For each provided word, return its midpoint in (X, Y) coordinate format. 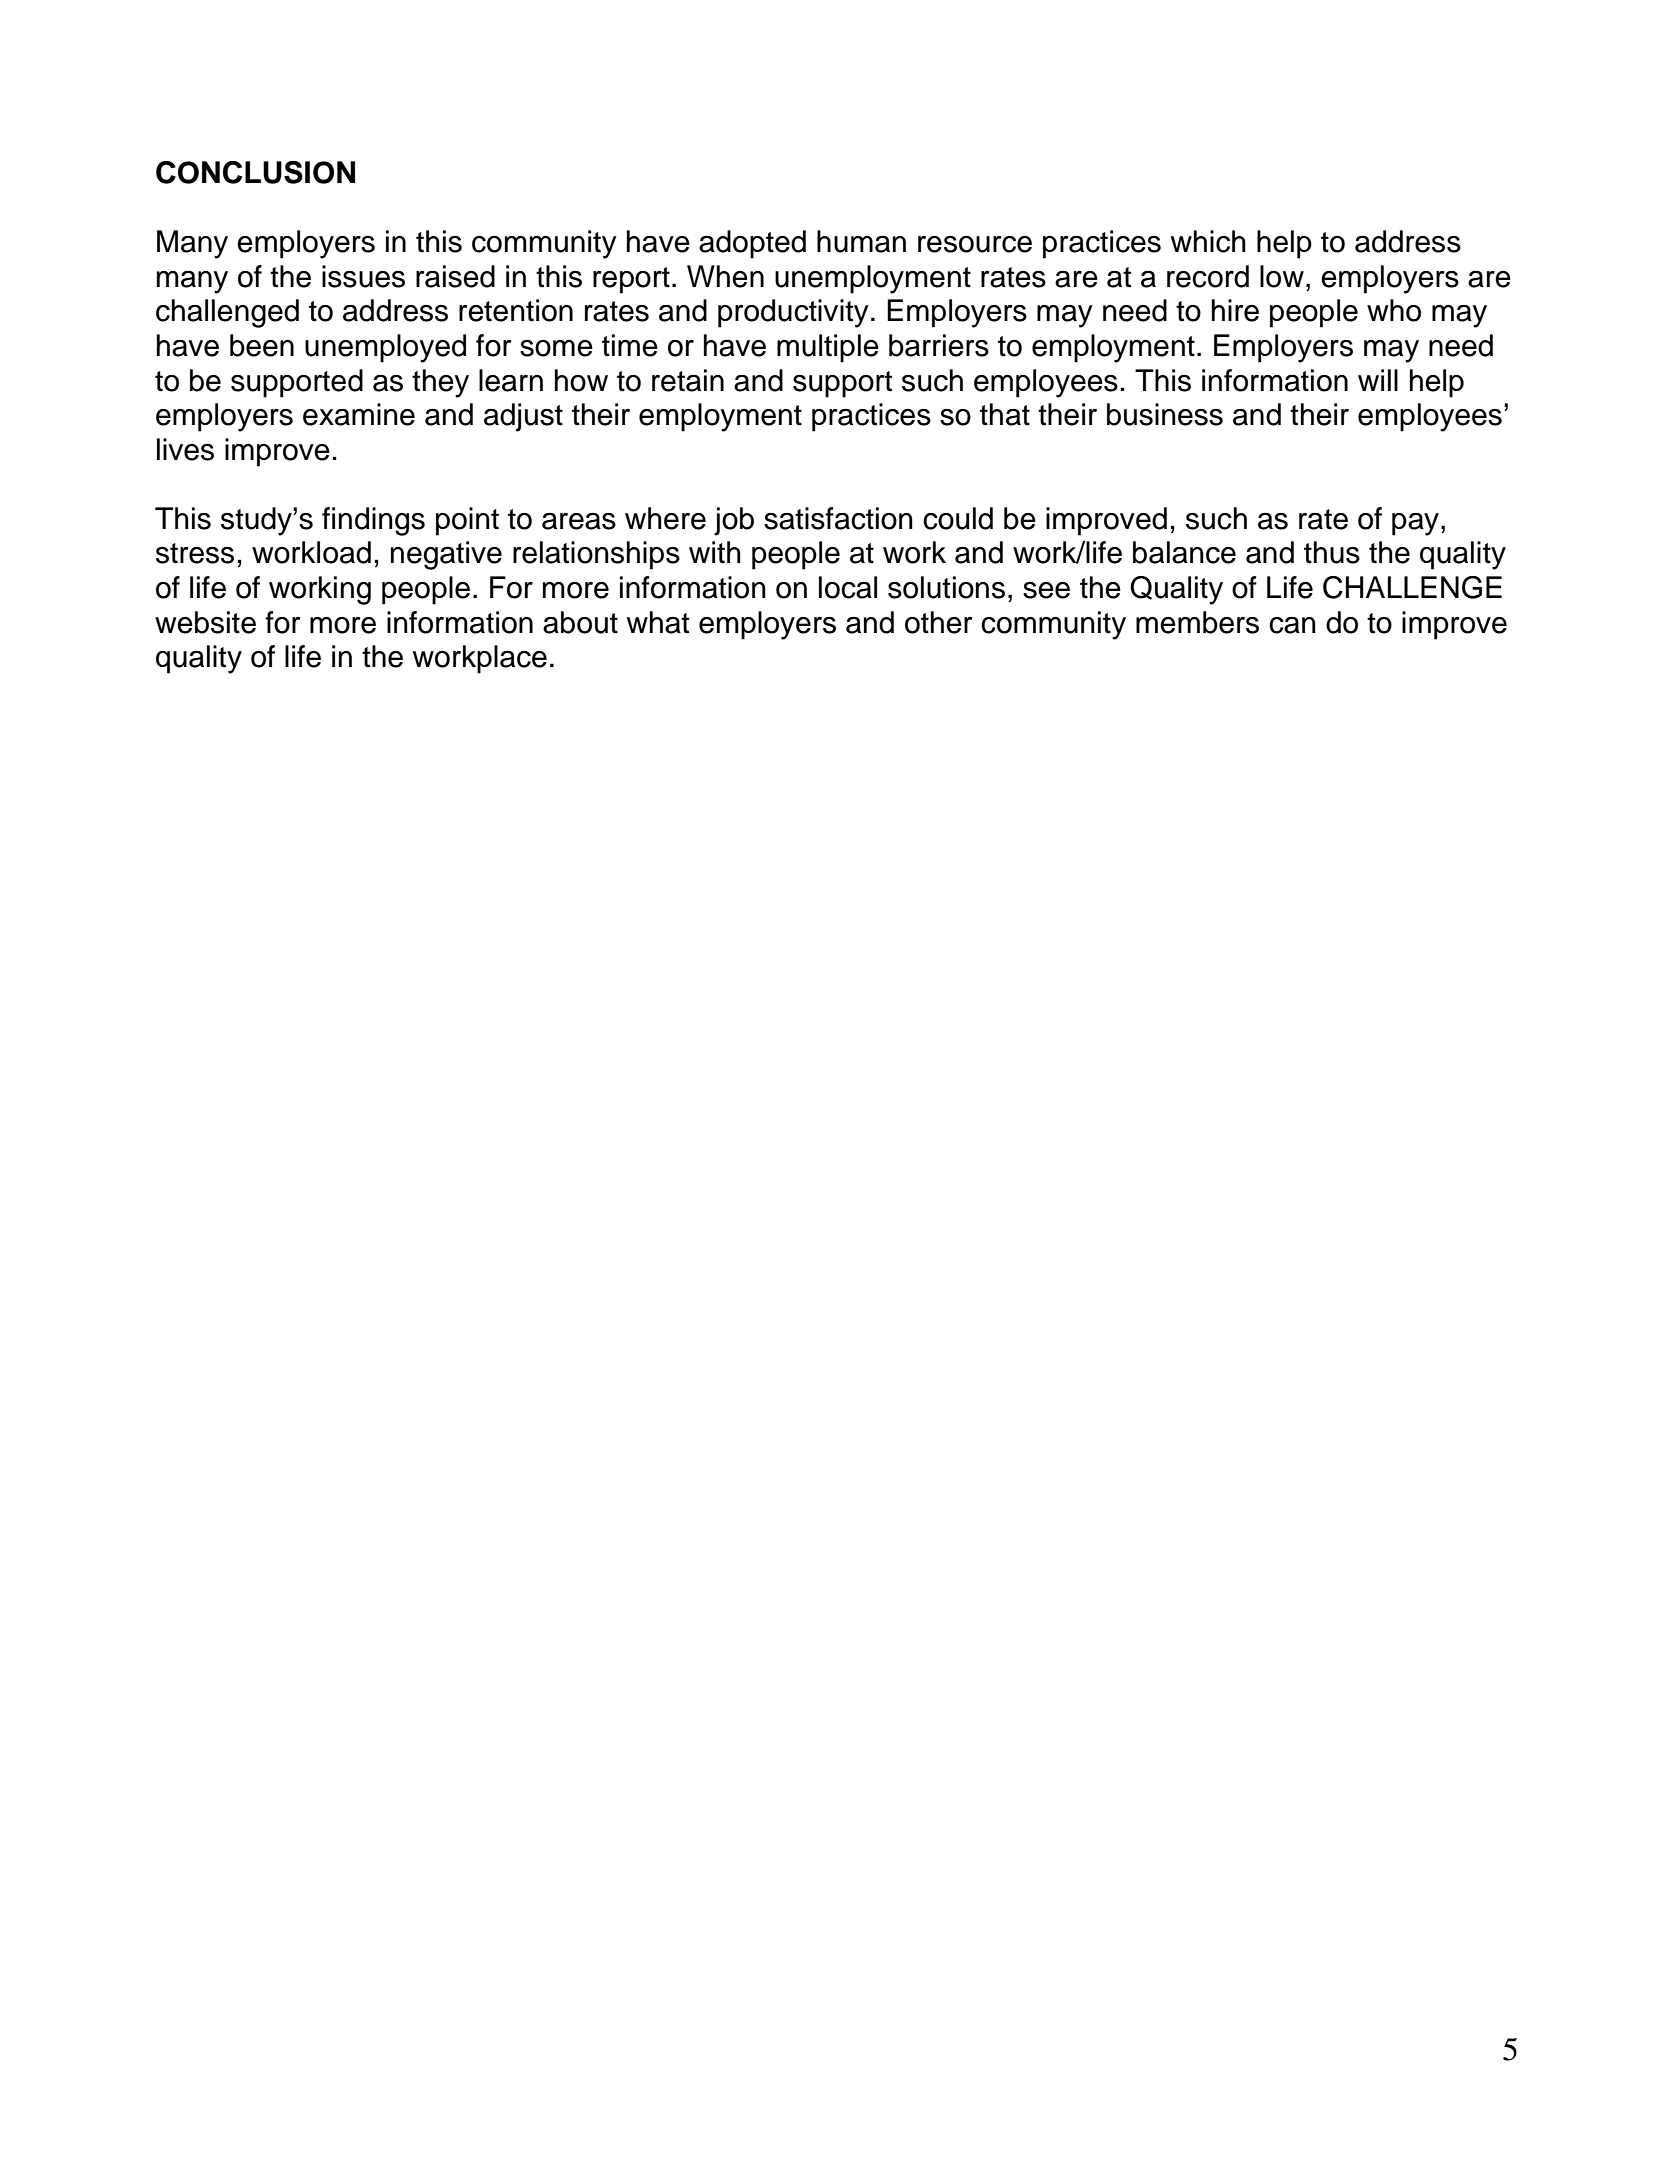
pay (1415, 524)
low (1282, 276)
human (861, 241)
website (205, 622)
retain (688, 380)
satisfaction (838, 518)
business (1165, 414)
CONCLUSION (255, 172)
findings (373, 521)
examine (359, 414)
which (1208, 241)
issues (363, 276)
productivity (793, 313)
